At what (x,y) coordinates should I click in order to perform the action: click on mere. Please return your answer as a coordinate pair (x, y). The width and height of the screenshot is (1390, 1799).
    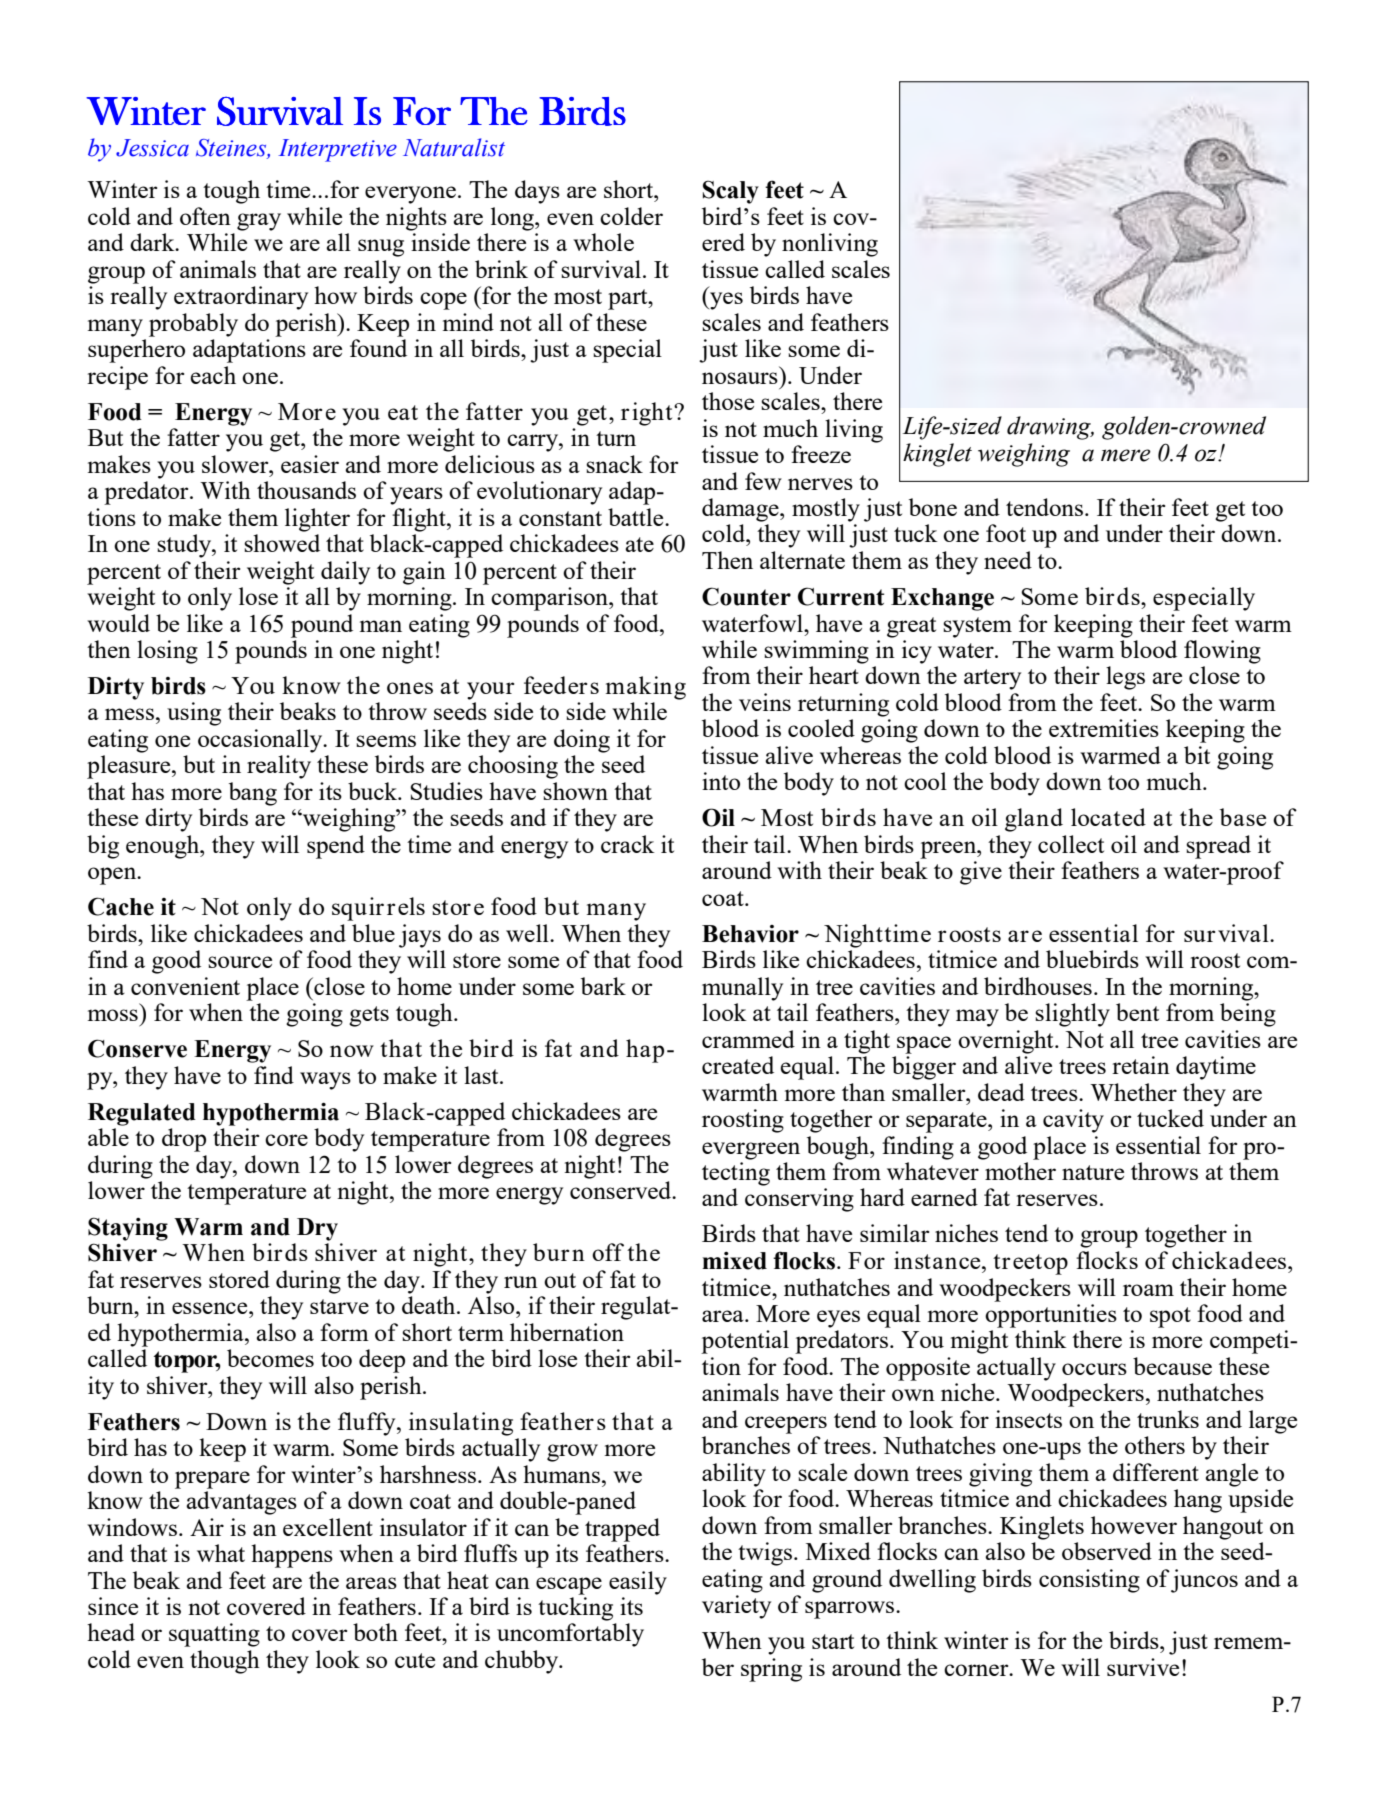
    Looking at the image, I should click on (1126, 455).
